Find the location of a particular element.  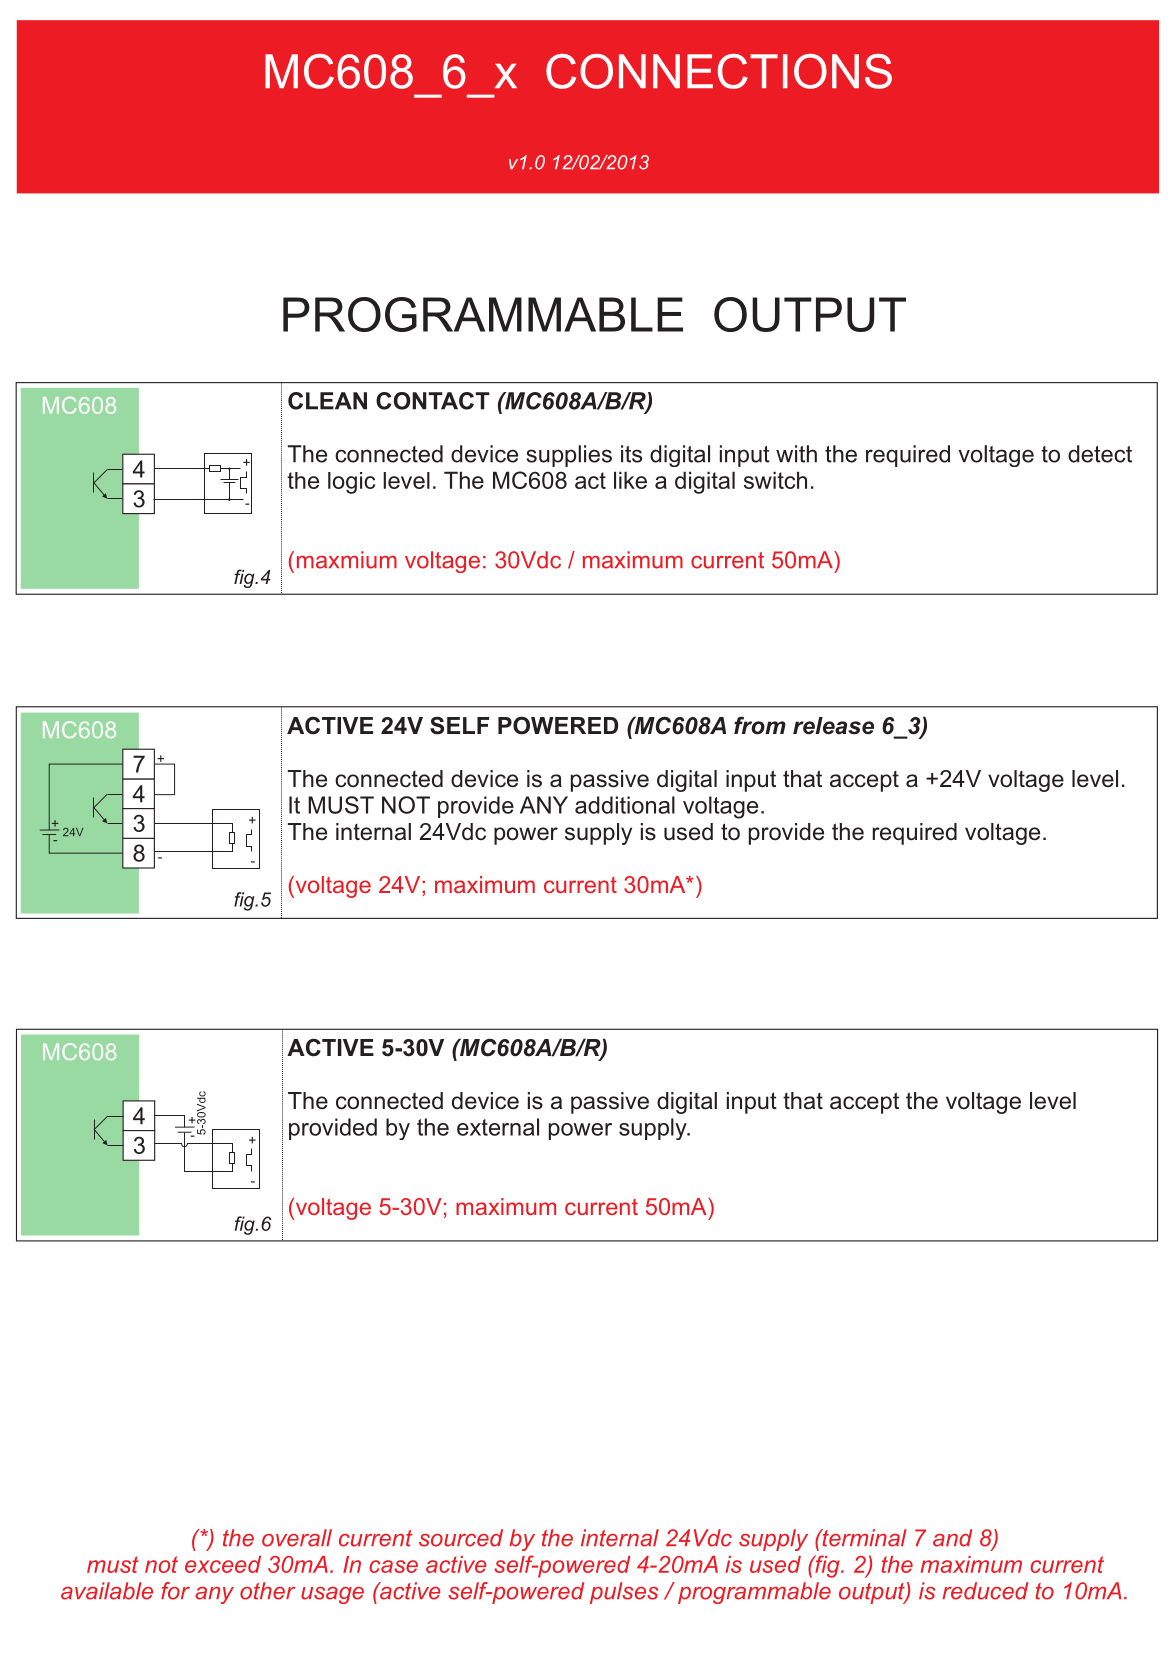

detect is located at coordinates (1100, 454).
